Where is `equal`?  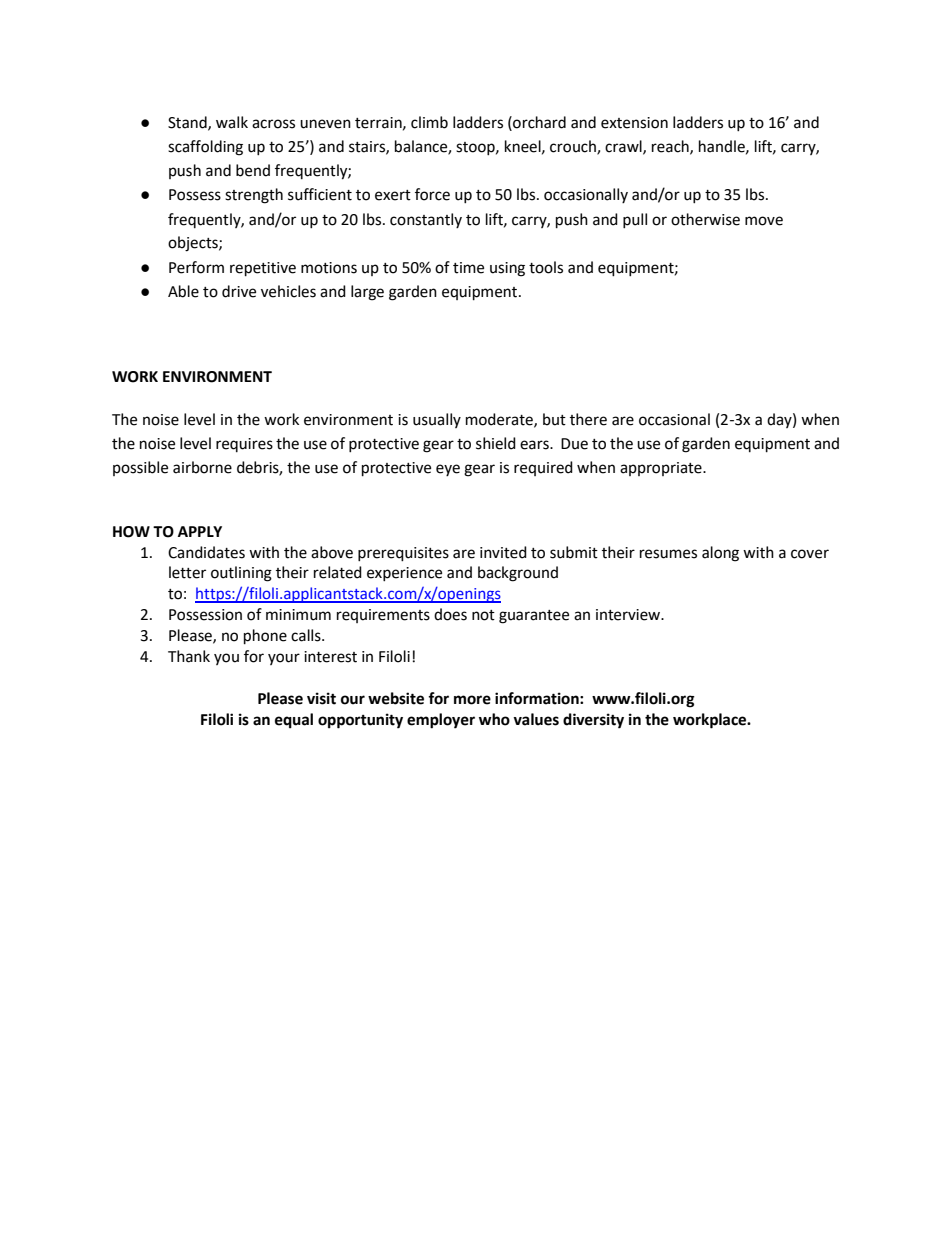
equal is located at coordinates (294, 721).
